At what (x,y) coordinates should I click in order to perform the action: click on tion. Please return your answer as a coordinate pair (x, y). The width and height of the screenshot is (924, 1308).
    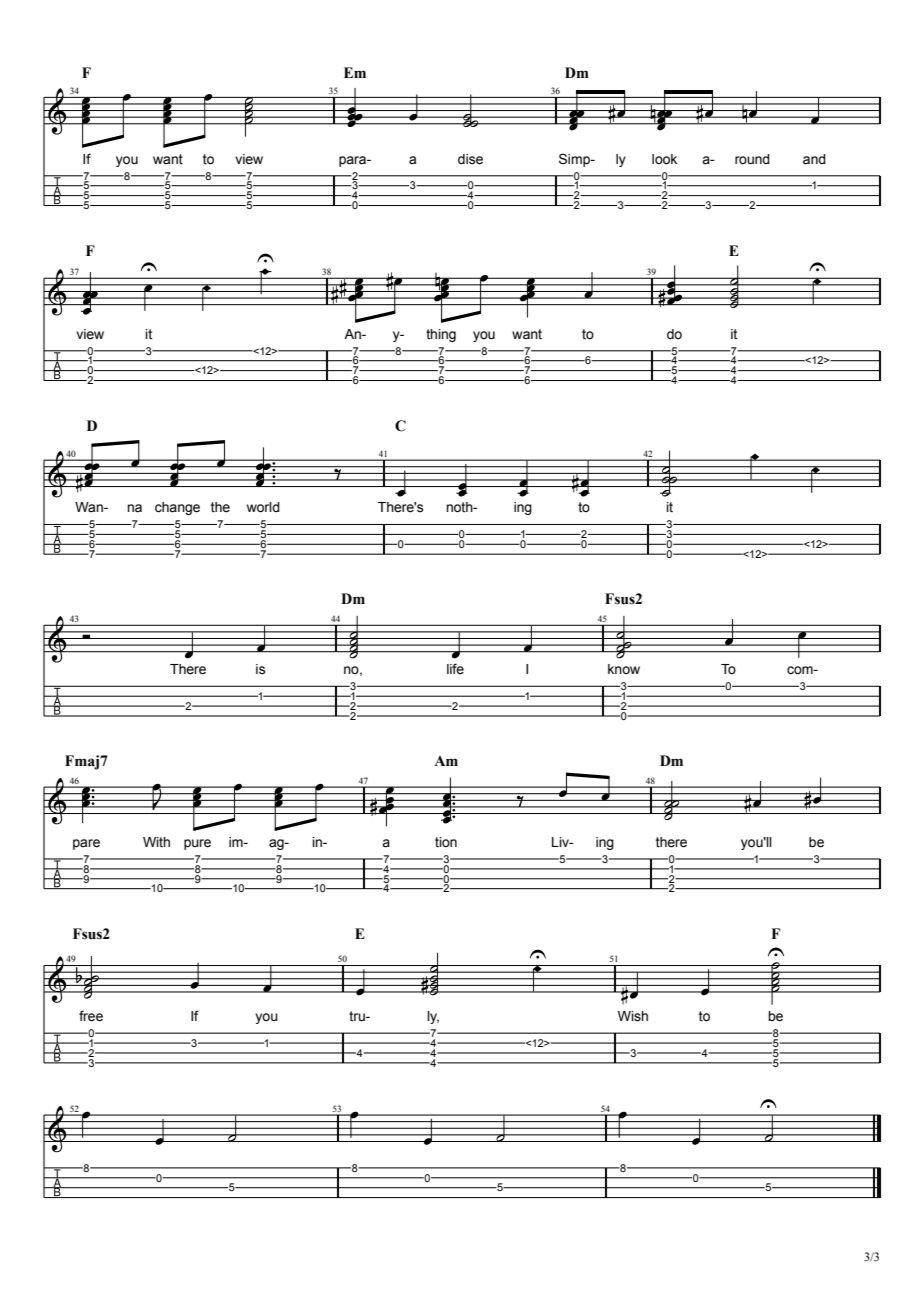
    Looking at the image, I should click on (446, 842).
